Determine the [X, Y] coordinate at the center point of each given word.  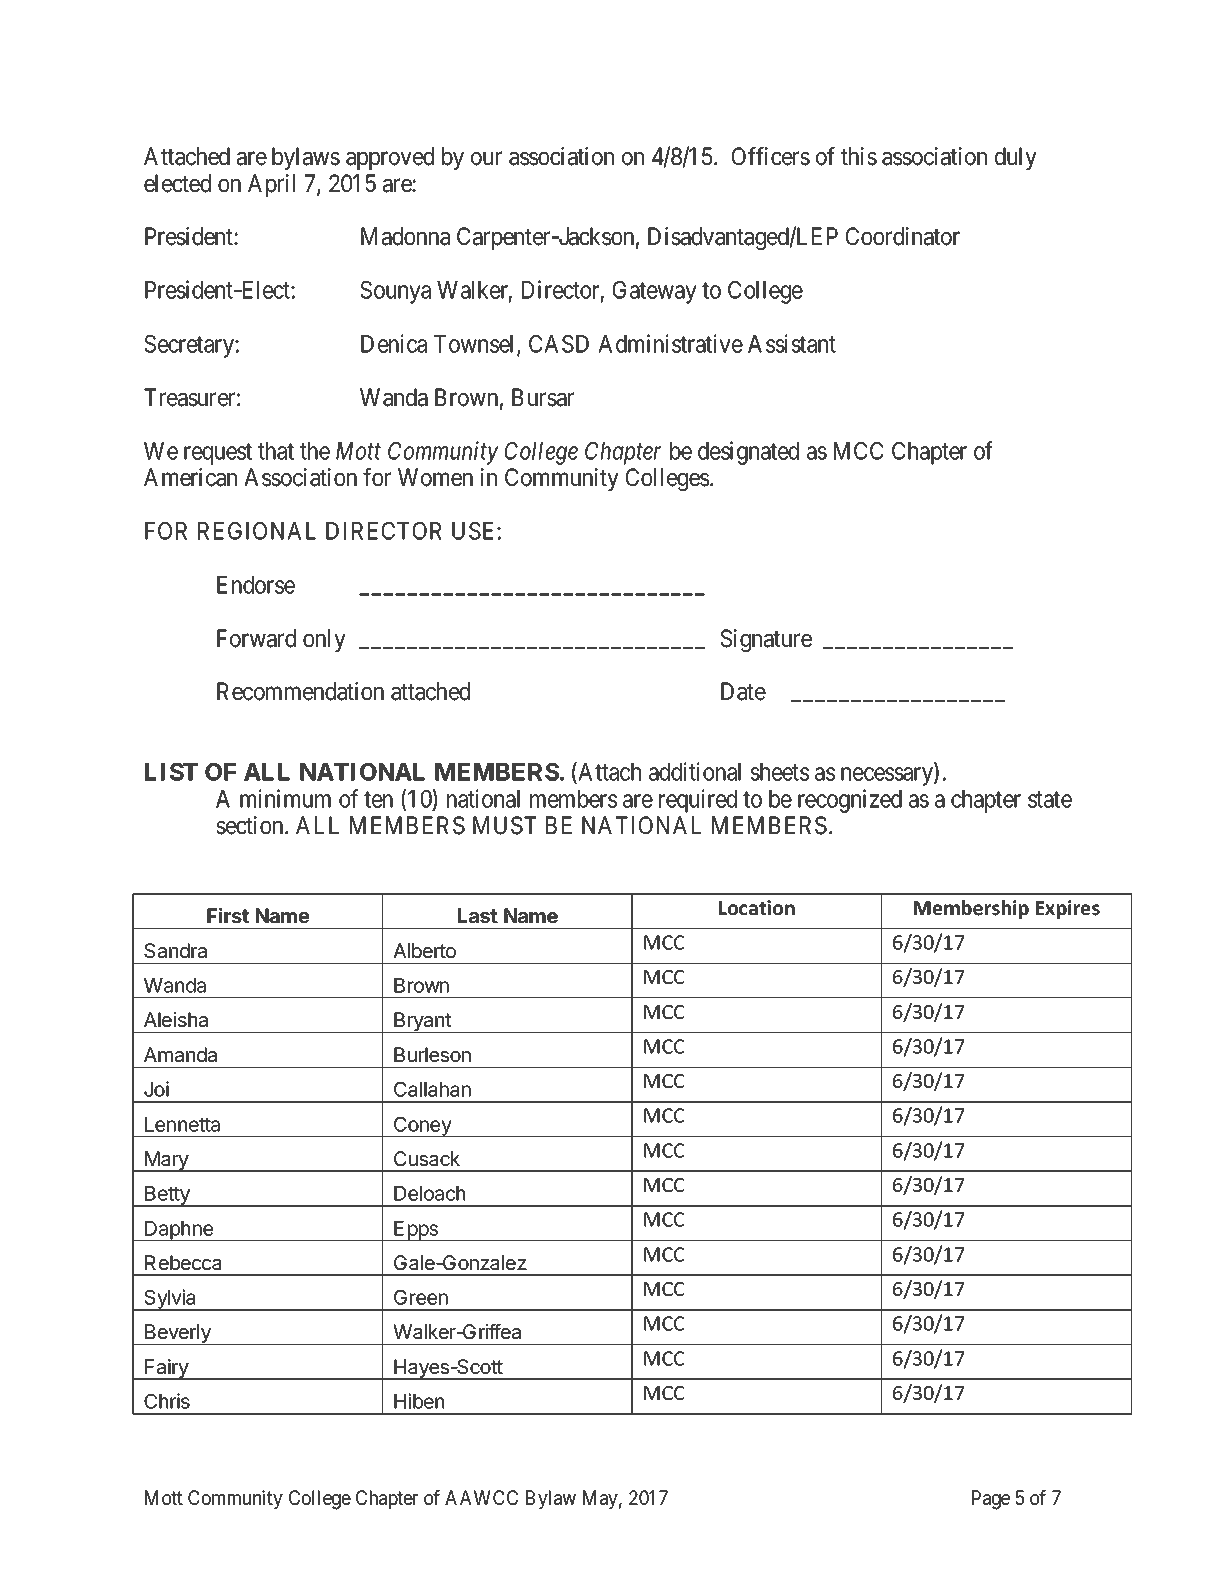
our [486, 159]
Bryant [422, 1022]
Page [991, 1500]
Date [743, 691]
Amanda [180, 1055]
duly [1016, 158]
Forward [256, 638]
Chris [167, 1401]
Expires [1068, 909]
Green [421, 1297]
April [271, 185]
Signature [766, 640]
